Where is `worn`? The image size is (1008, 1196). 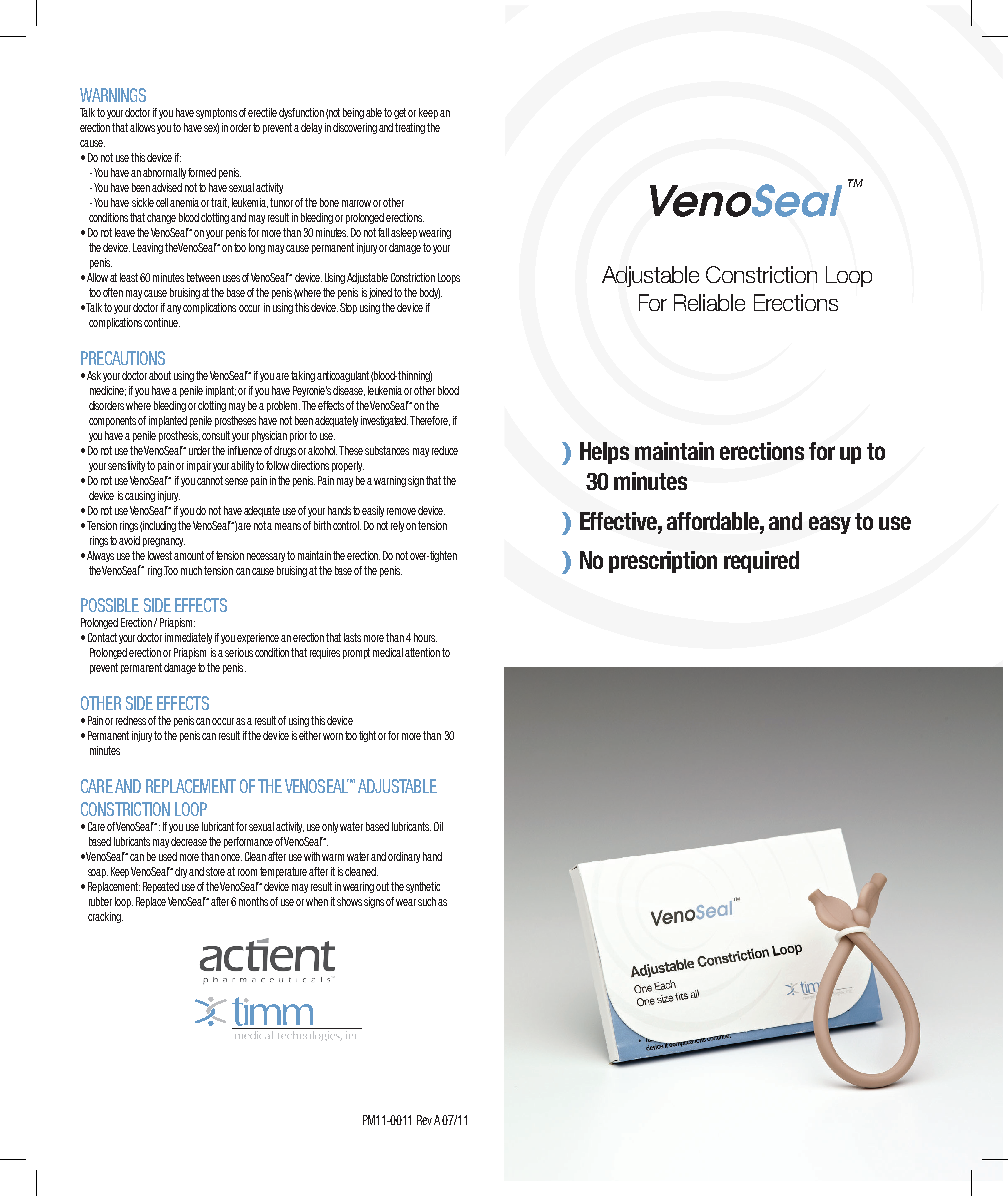
worn is located at coordinates (333, 736).
